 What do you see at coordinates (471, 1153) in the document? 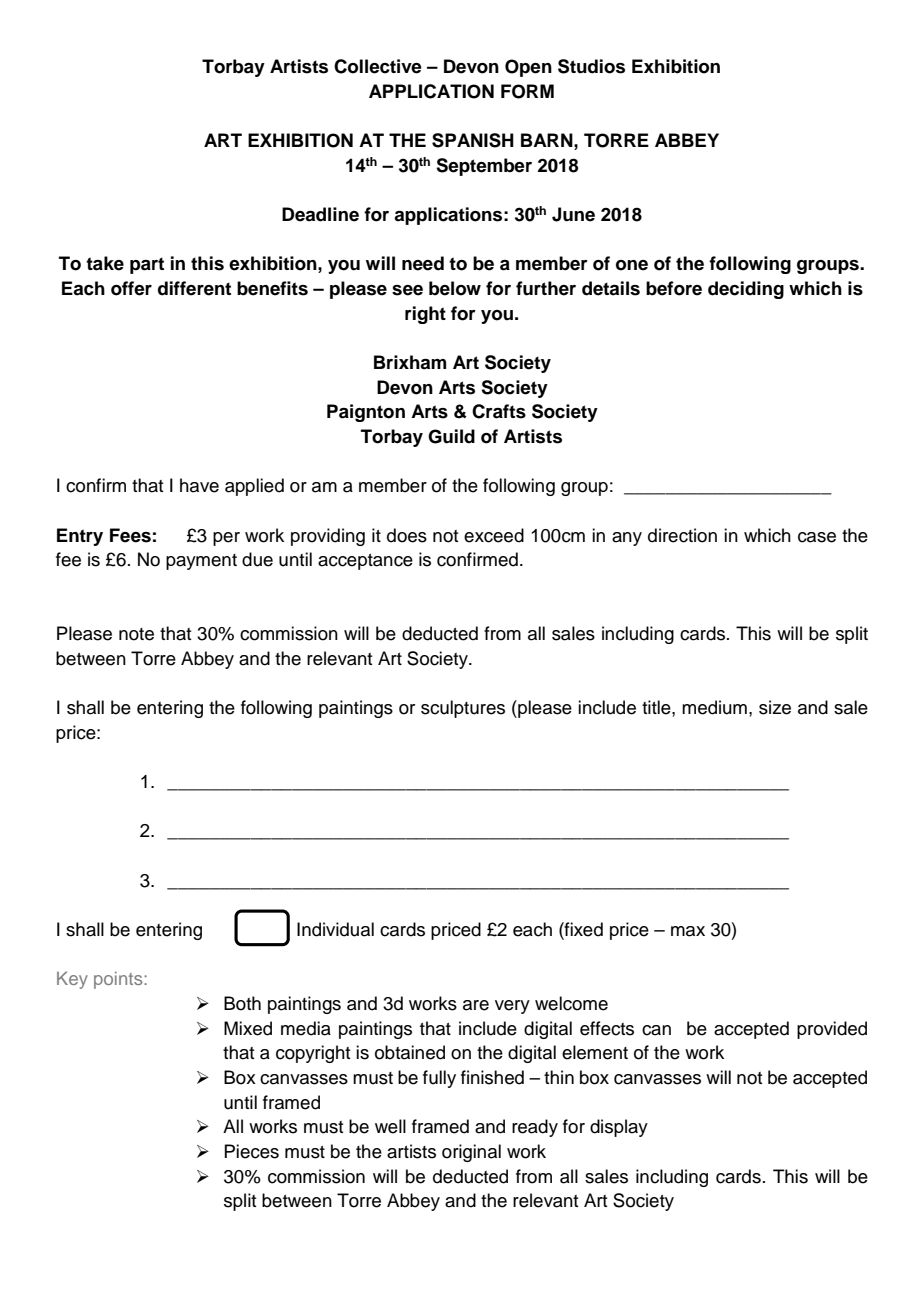
I see `original` at bounding box center [471, 1153].
